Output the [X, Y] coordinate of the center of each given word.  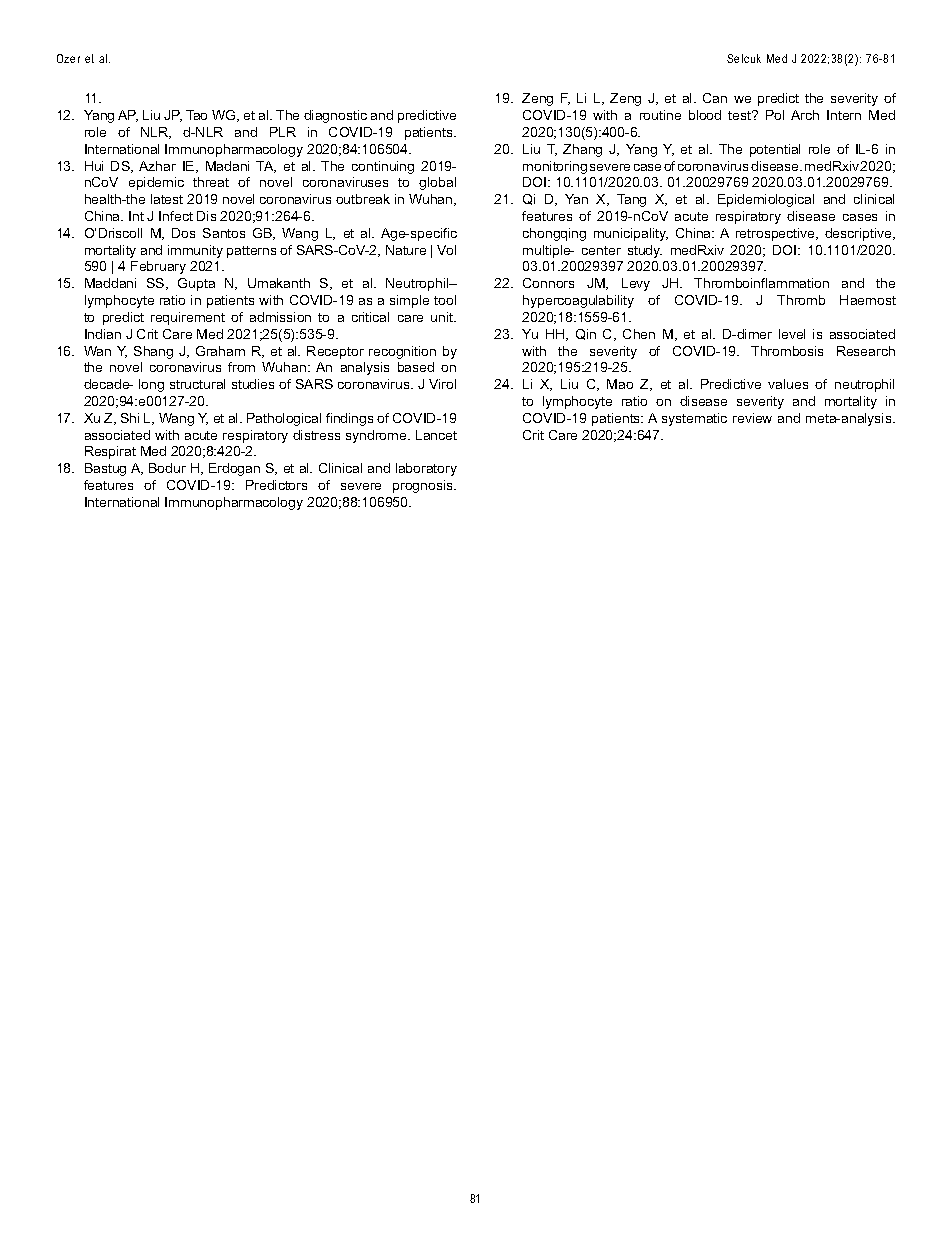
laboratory [426, 469]
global [437, 183]
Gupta [196, 284]
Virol [442, 384]
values [788, 384]
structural [197, 384]
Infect [176, 216]
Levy [636, 284]
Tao [196, 115]
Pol [775, 115]
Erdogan [234, 469]
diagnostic [335, 116]
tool [445, 300]
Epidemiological [766, 200]
